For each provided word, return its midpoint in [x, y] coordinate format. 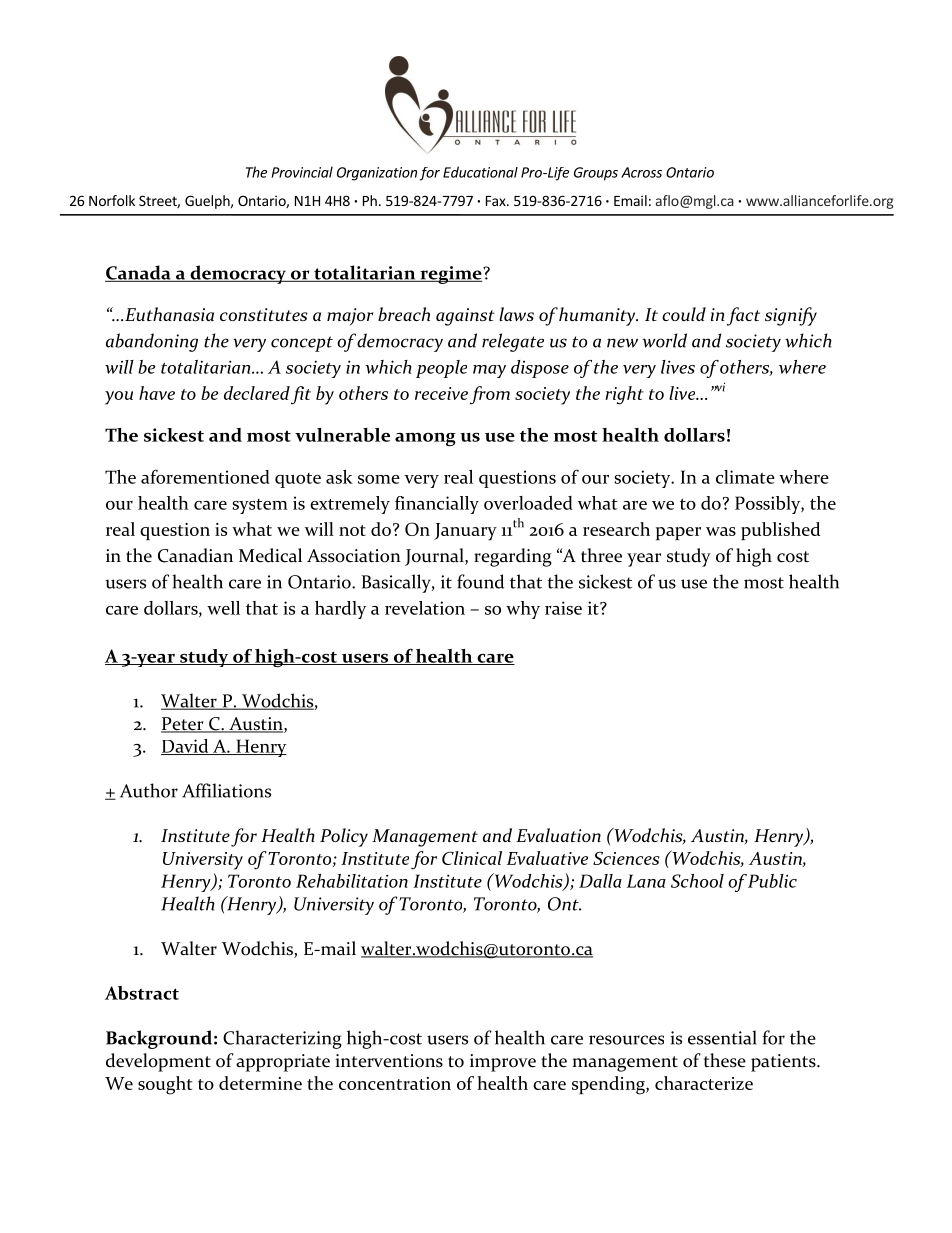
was [721, 531]
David [186, 747]
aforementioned [205, 476]
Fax [497, 201]
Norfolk [112, 200]
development [158, 1062]
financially [437, 505]
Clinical [472, 858]
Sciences [626, 858]
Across [641, 172]
